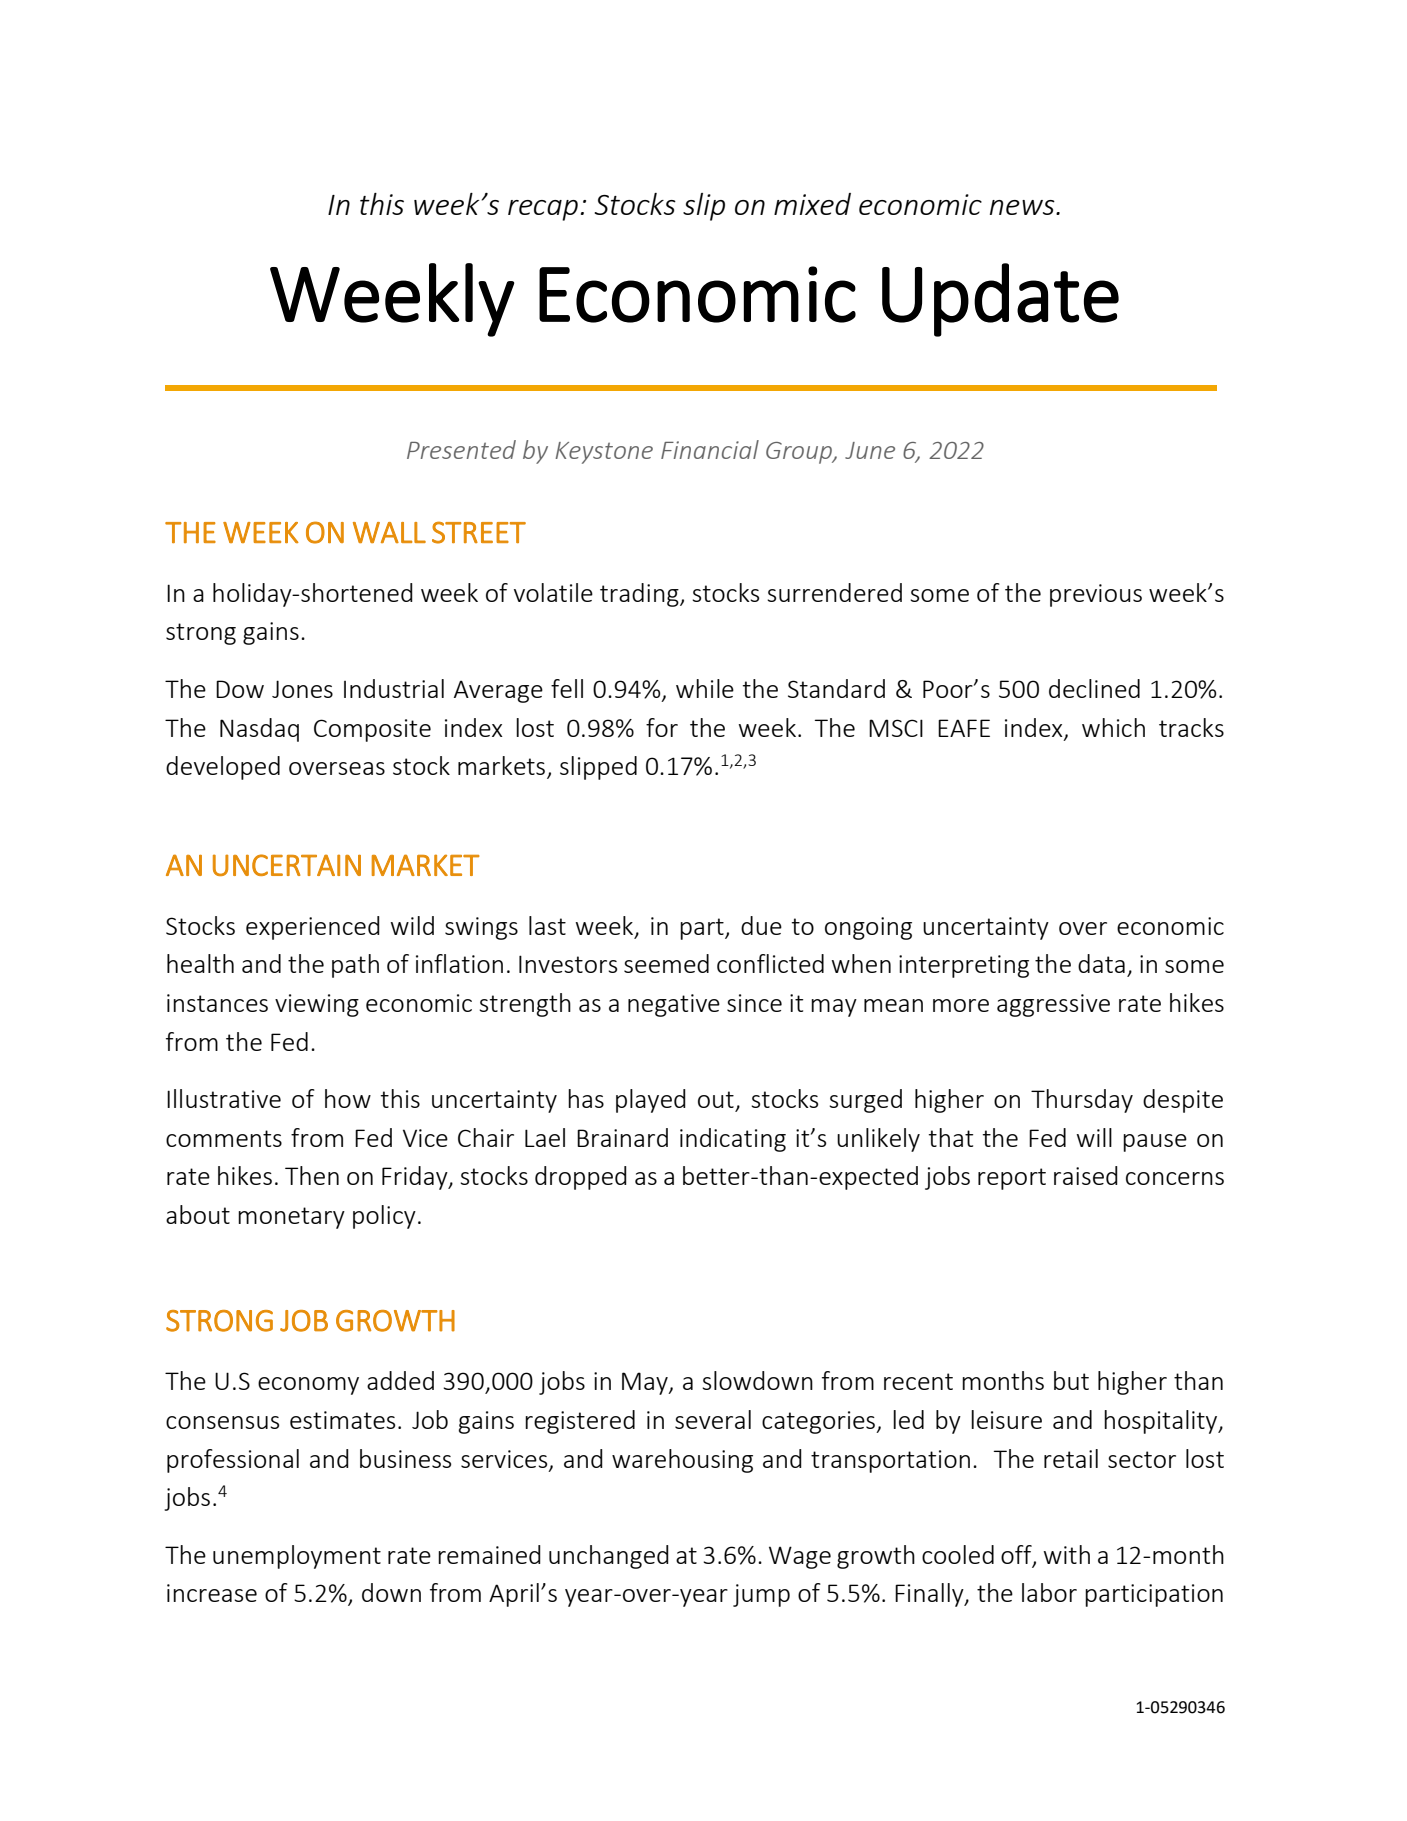 This image has width=1407, height=1821. Describe the element at coordinates (1094, 688) in the image. I see `declined` at that location.
